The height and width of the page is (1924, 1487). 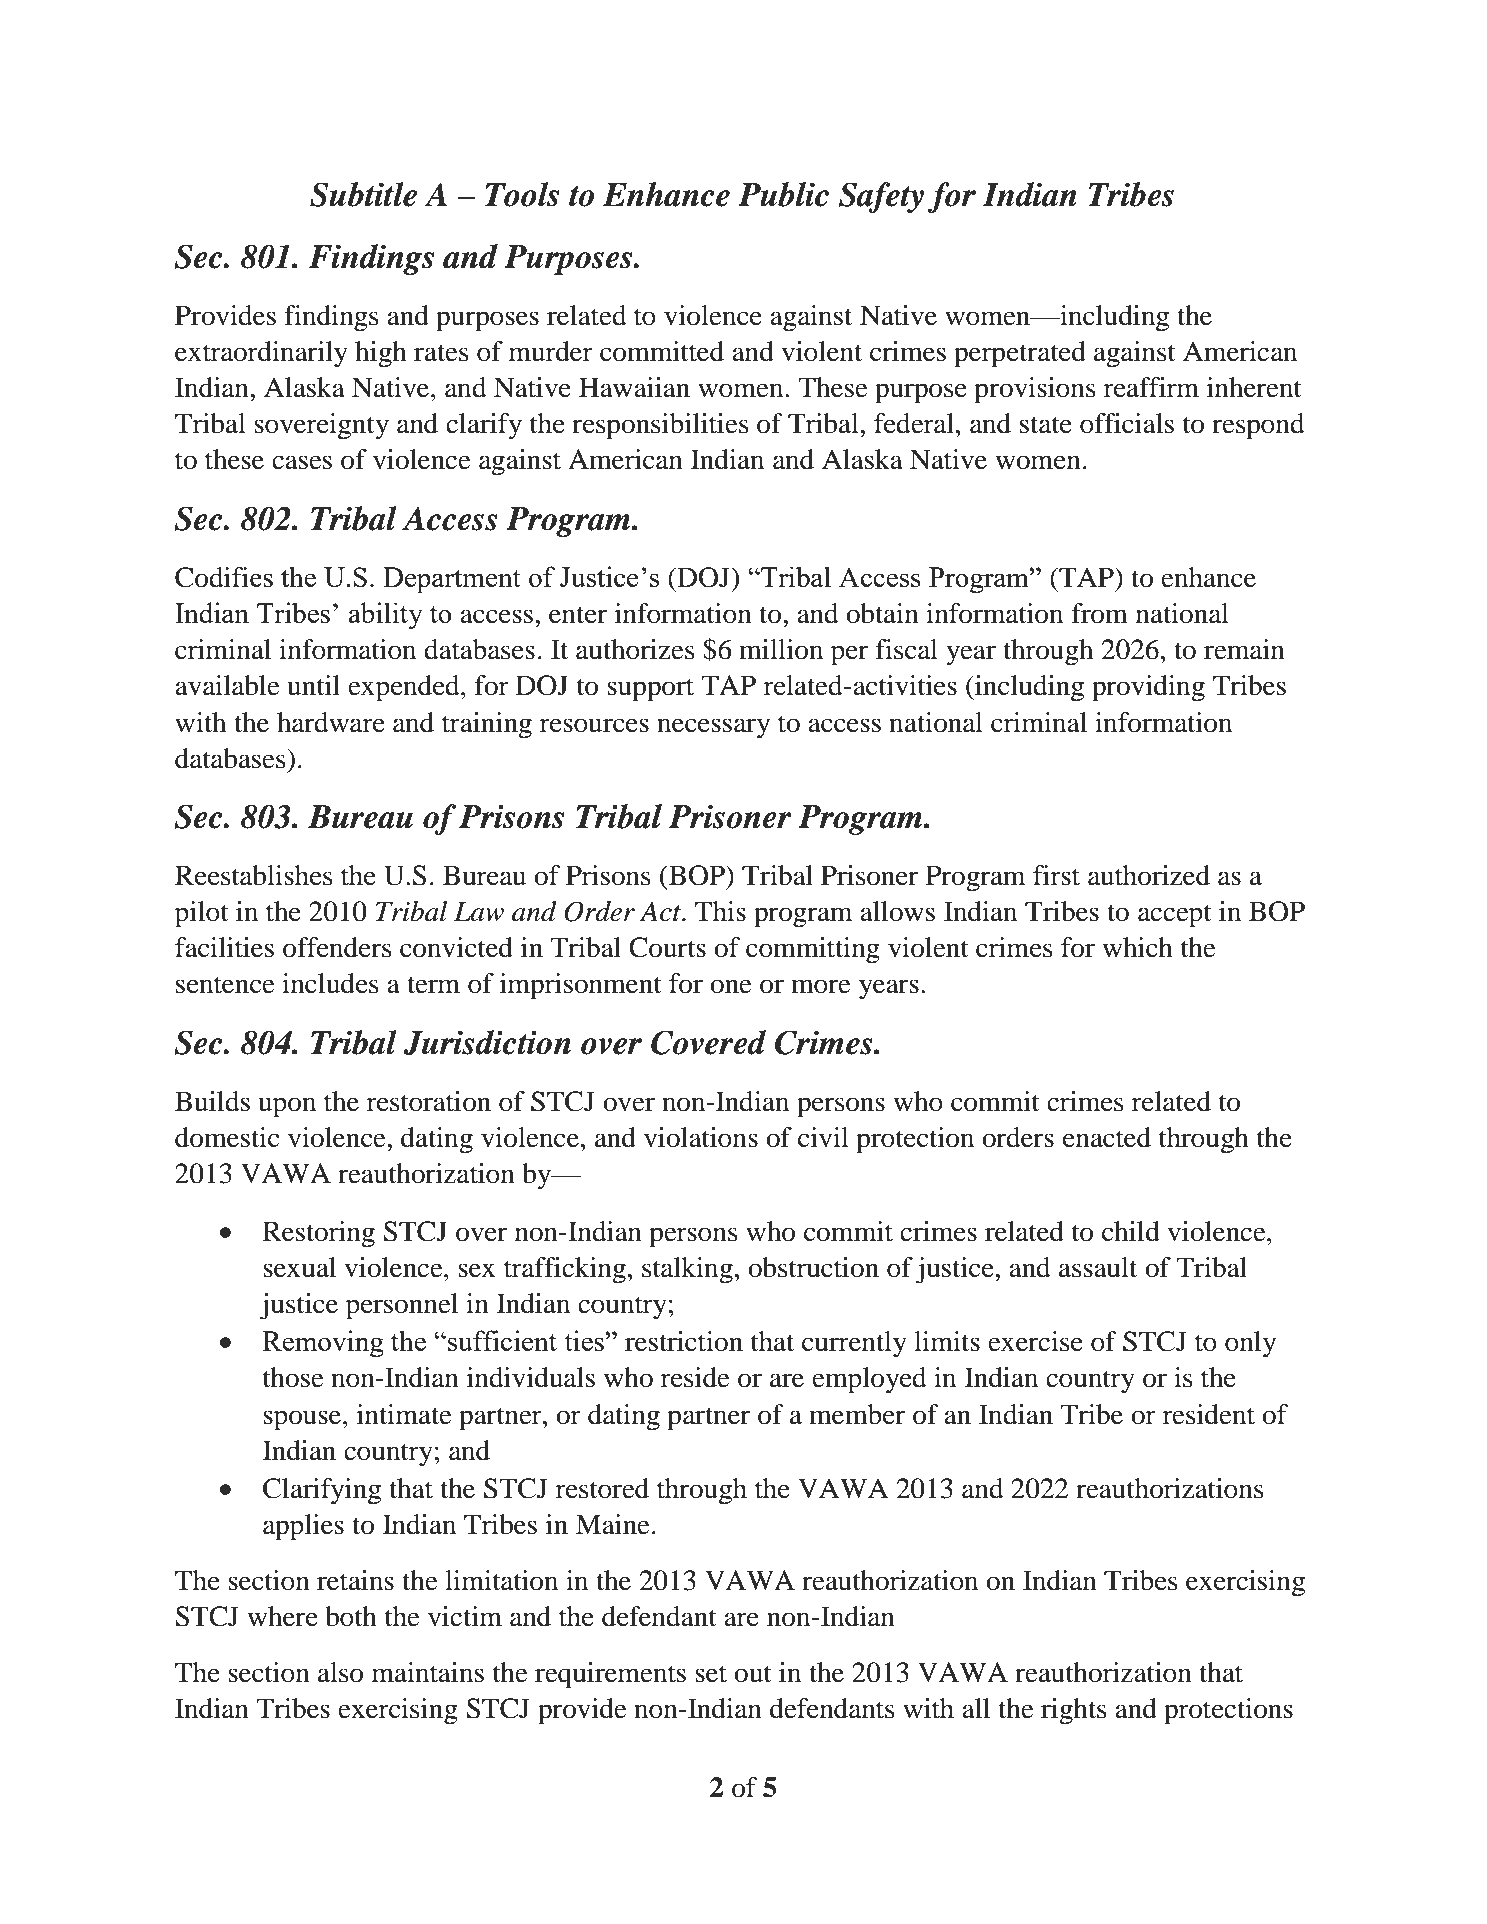 What do you see at coordinates (363, 194) in the page?
I see `Subtitle` at bounding box center [363, 194].
